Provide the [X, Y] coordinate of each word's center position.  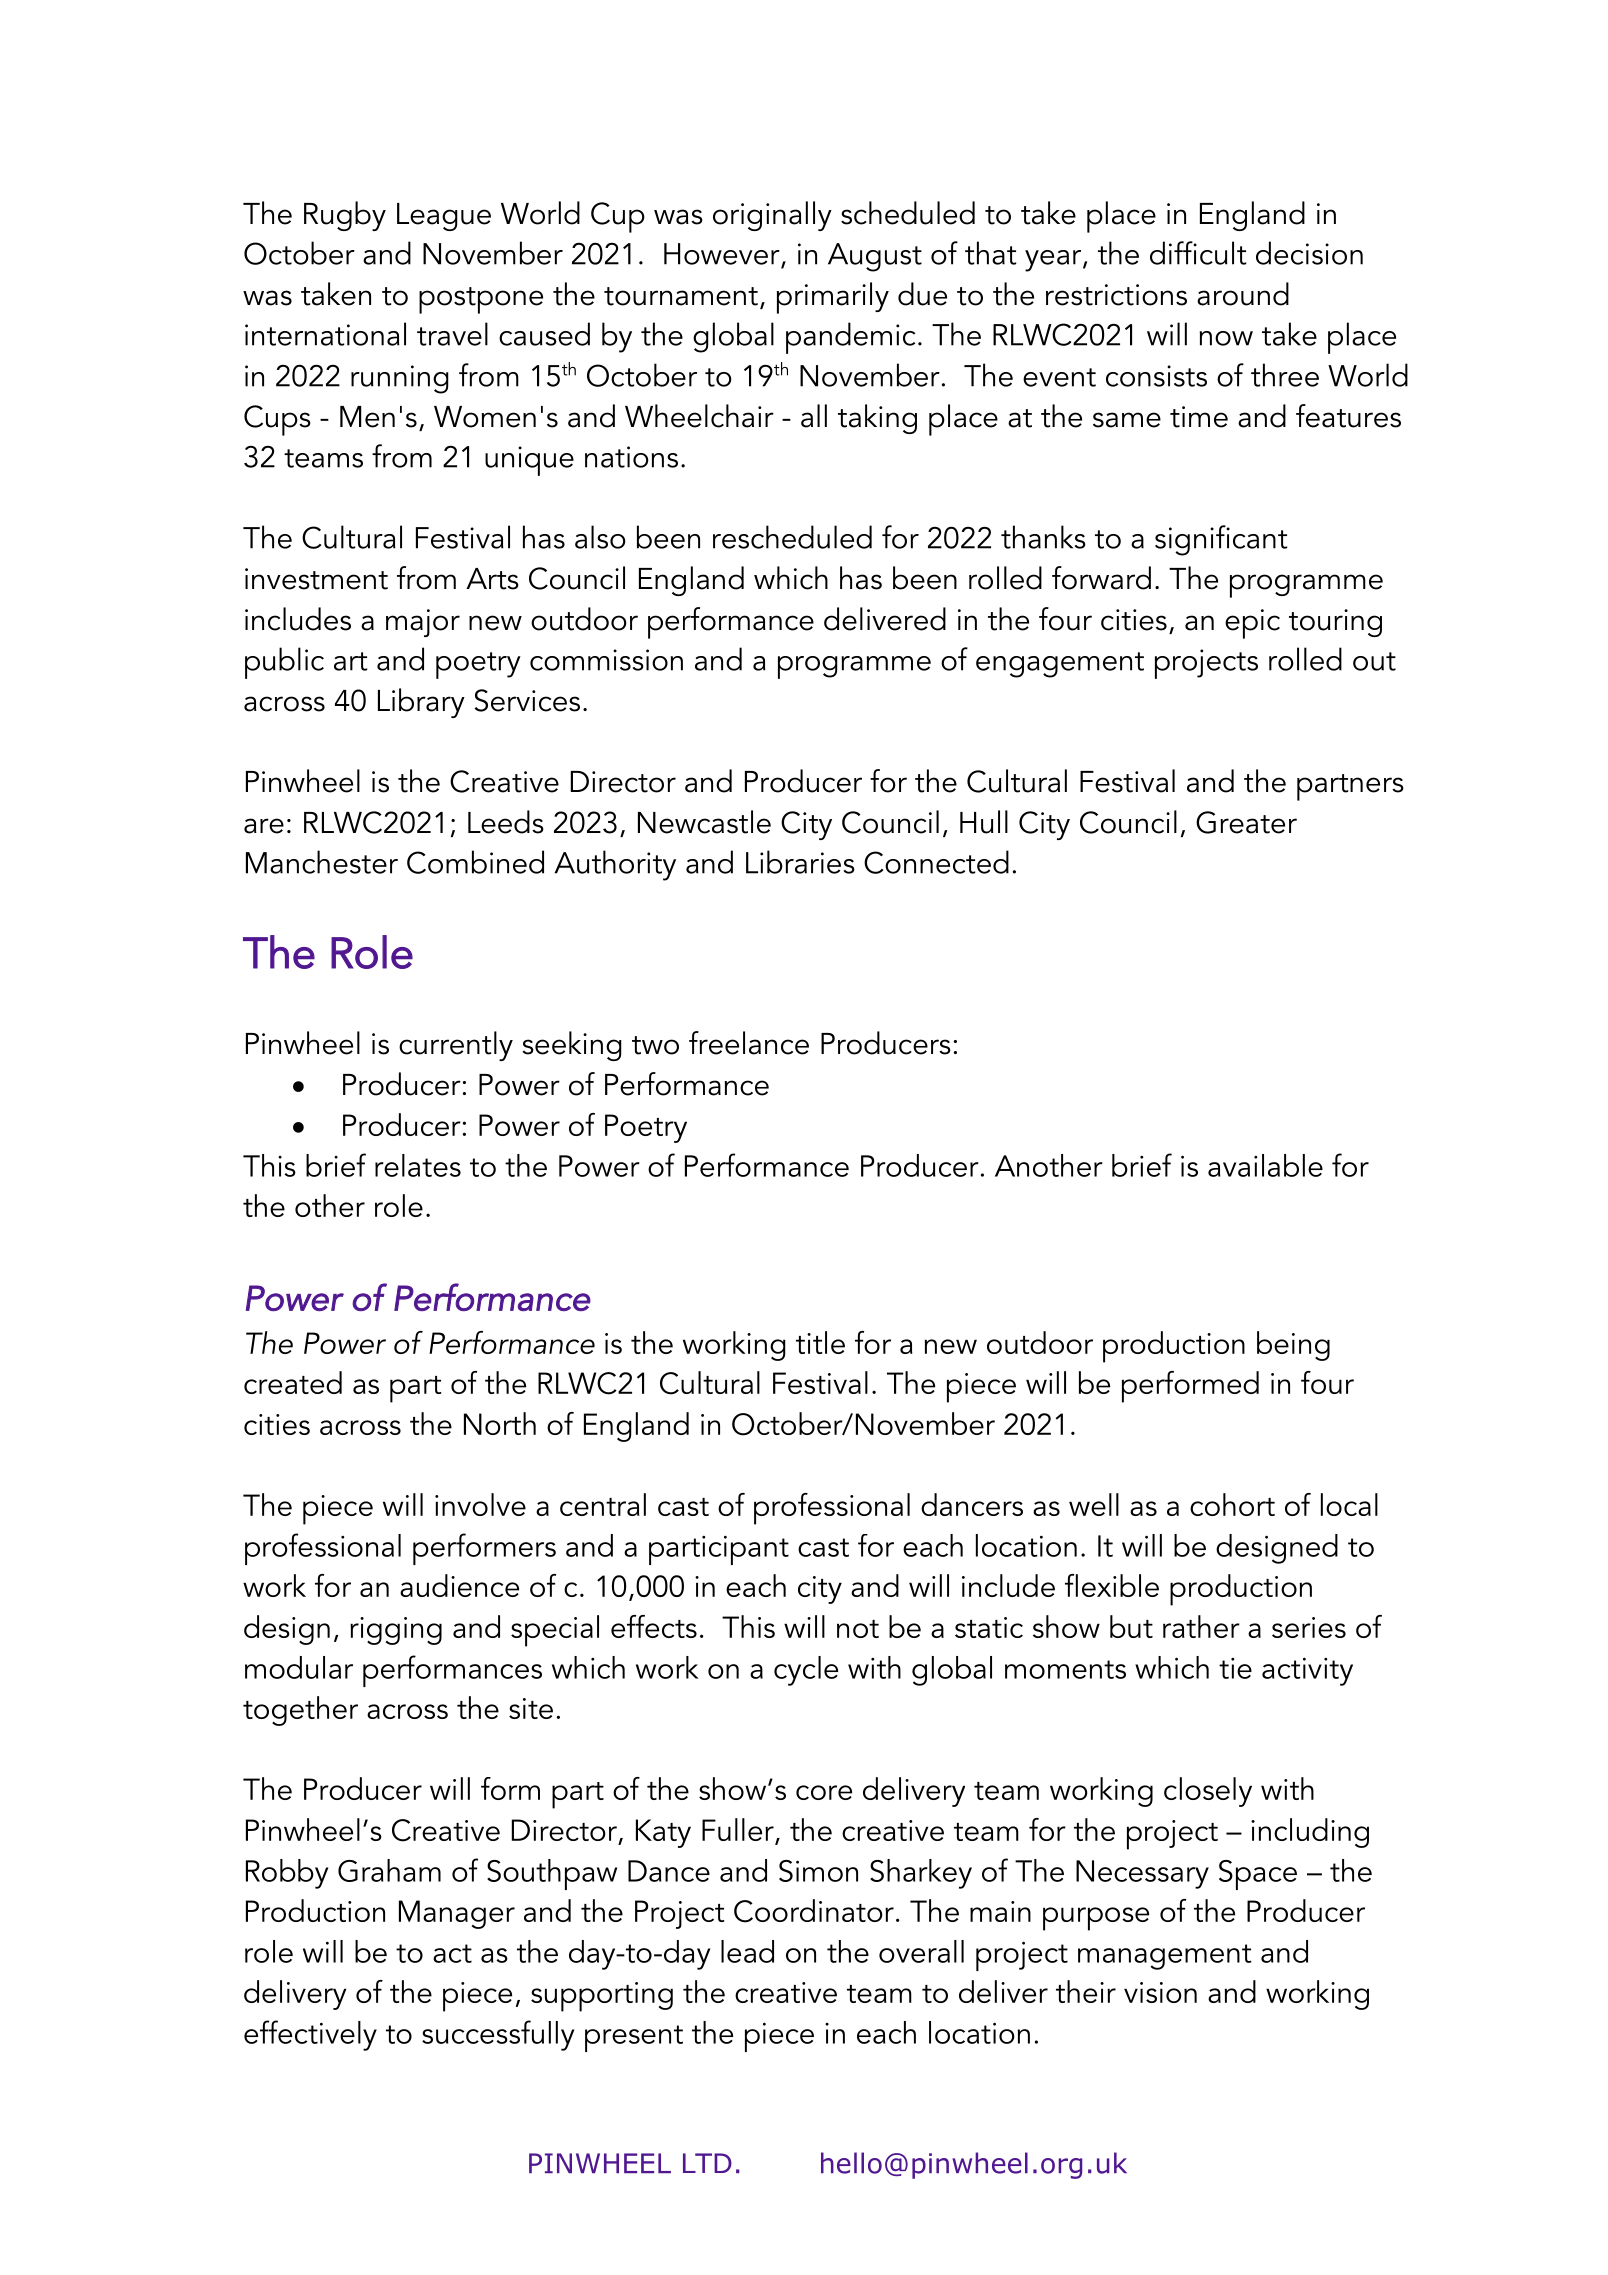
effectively [310, 2035]
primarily [833, 298]
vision [1160, 1992]
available [1265, 1165]
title [820, 1342]
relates [418, 1165]
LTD [707, 2163]
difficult [1198, 253]
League [444, 217]
